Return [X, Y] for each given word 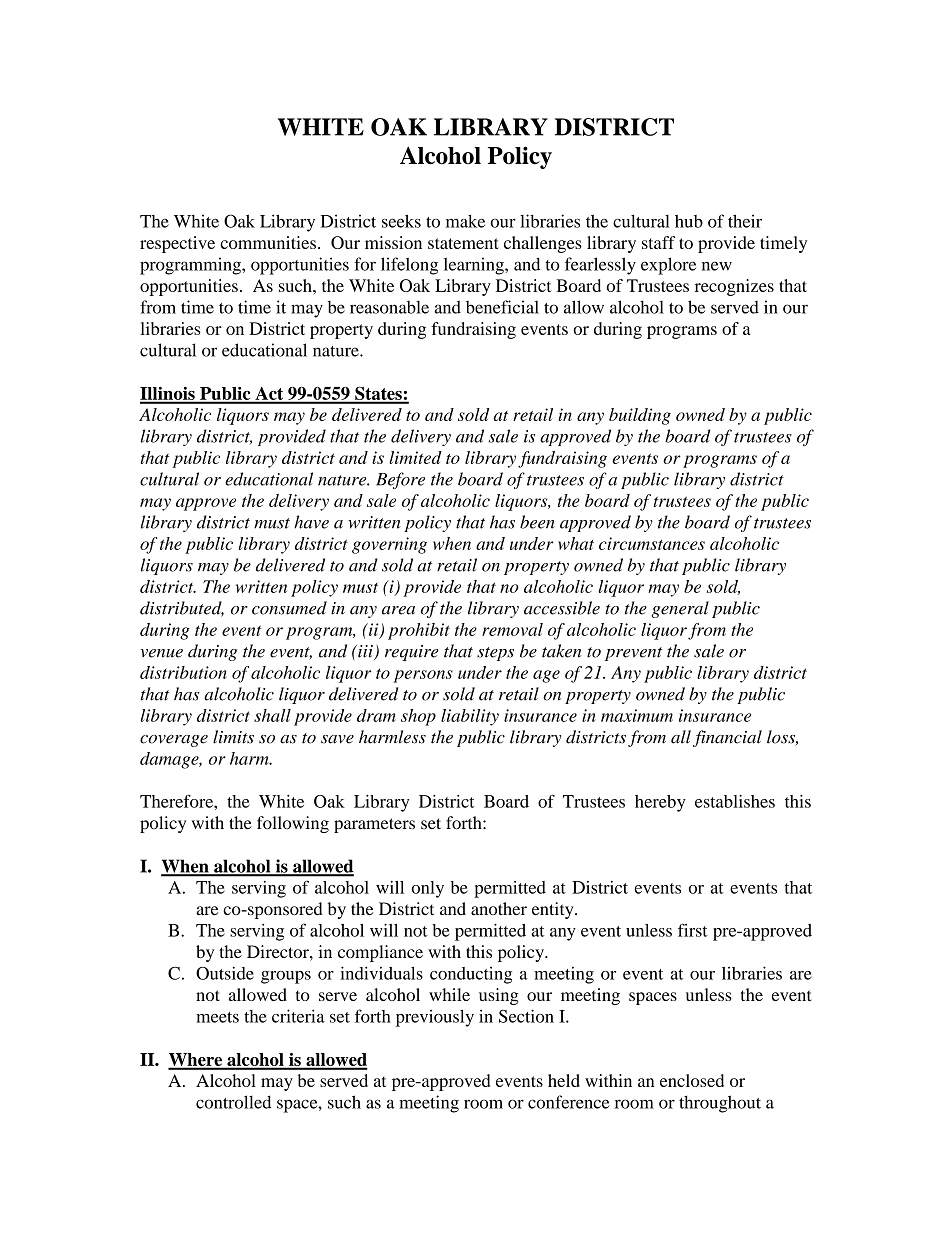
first [693, 930]
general [680, 609]
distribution [183, 672]
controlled [233, 1102]
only [427, 889]
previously [435, 1018]
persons [423, 676]
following [293, 824]
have [311, 522]
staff [658, 242]
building [640, 416]
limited [415, 457]
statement [463, 243]
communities [268, 242]
